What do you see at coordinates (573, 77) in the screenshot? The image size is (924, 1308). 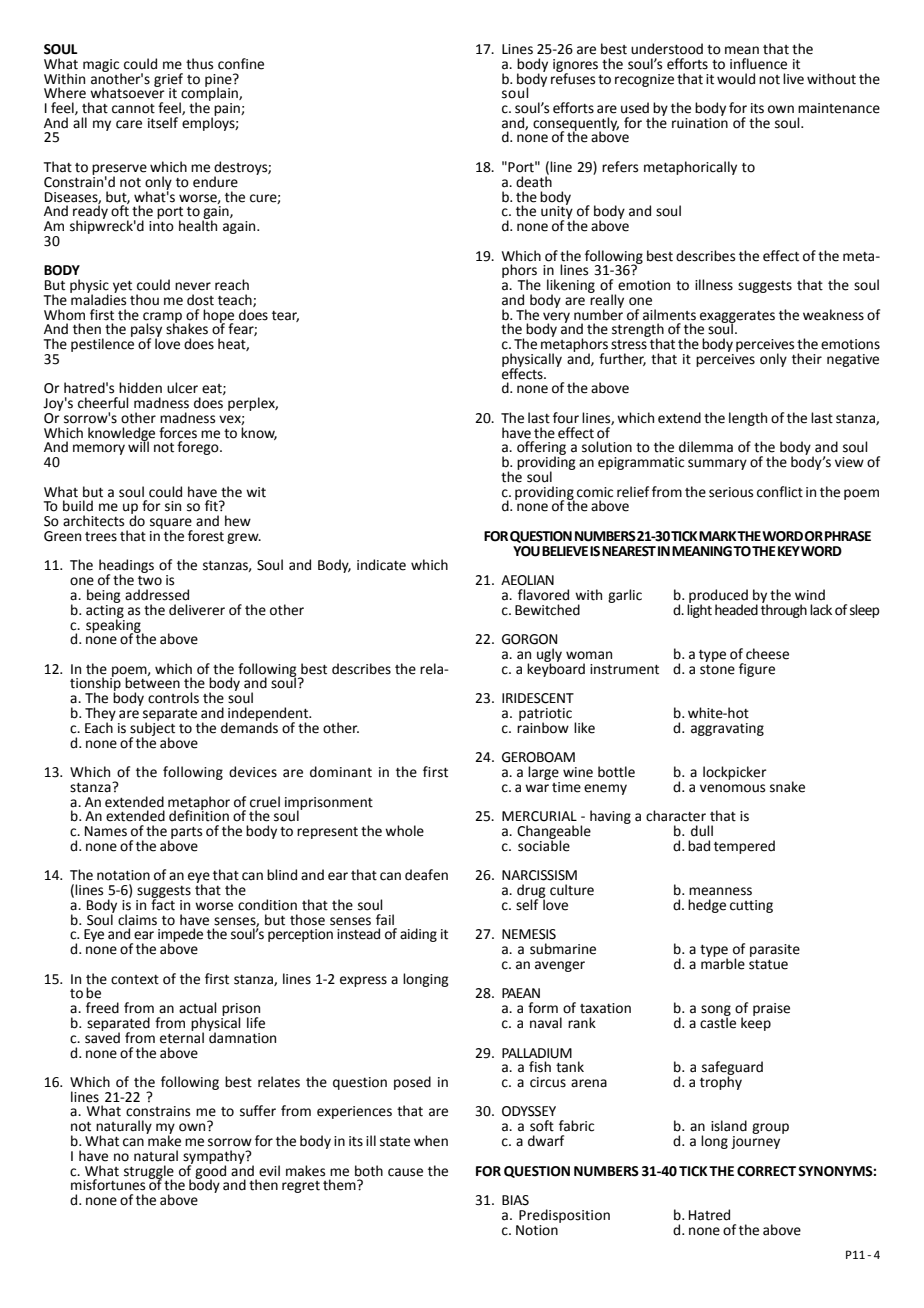 I see `refuses` at bounding box center [573, 77].
